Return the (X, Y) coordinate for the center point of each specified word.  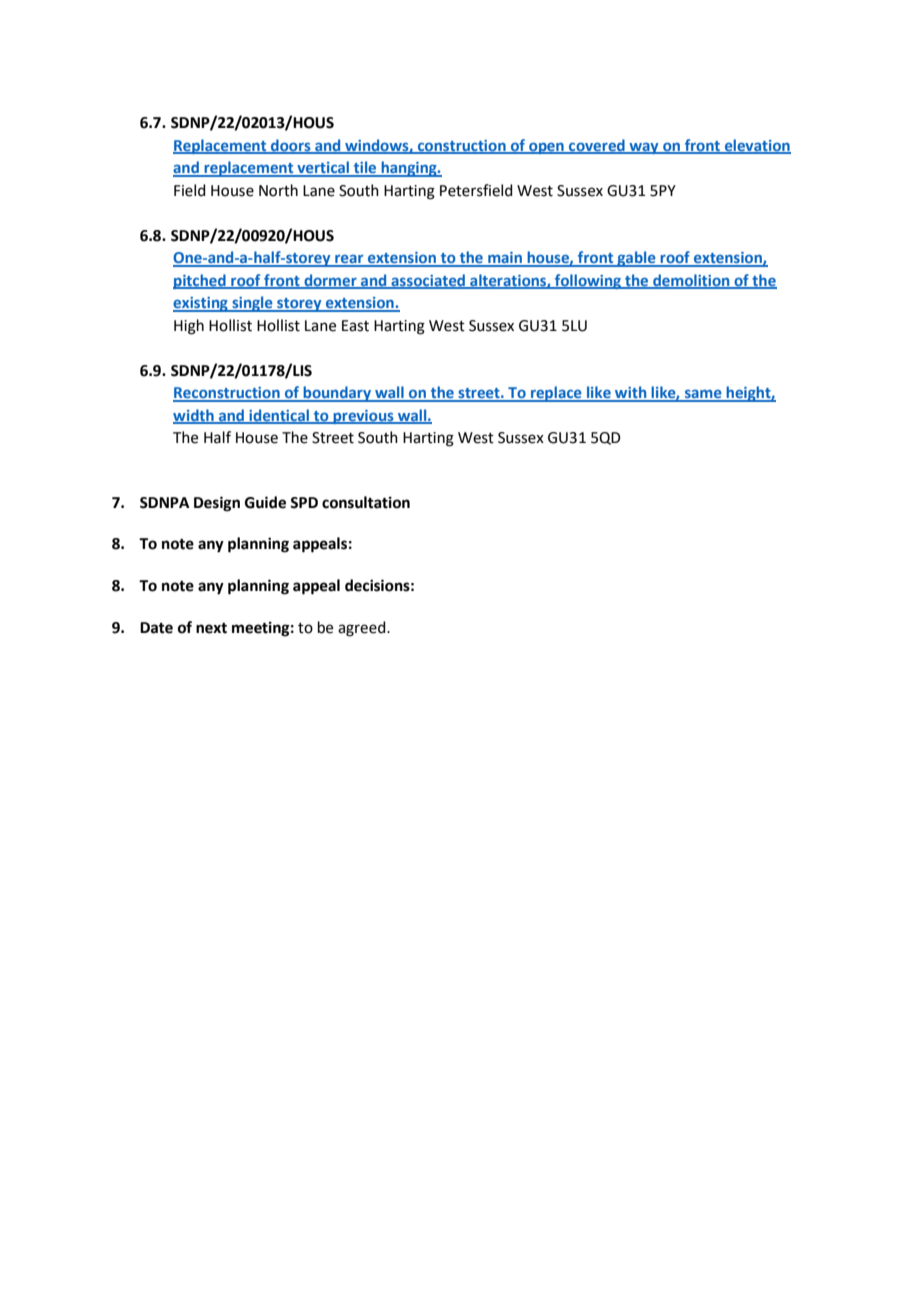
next (211, 628)
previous (363, 417)
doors (291, 146)
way (644, 148)
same (703, 395)
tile (365, 168)
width (194, 416)
